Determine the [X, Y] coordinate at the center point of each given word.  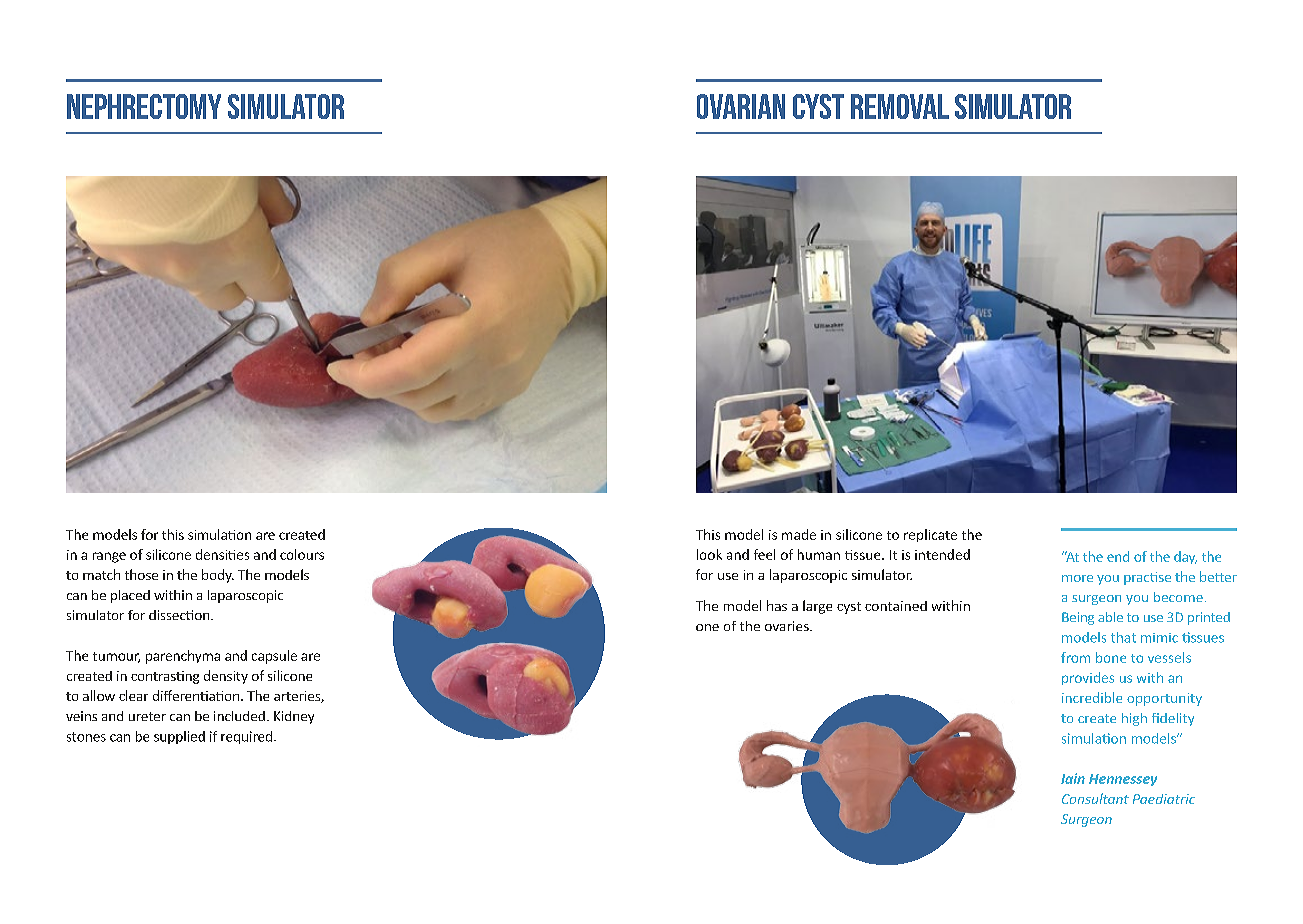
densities [222, 554]
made [799, 534]
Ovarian [741, 106]
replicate [930, 535]
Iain [1073, 778]
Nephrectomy [144, 106]
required [246, 737]
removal [900, 106]
